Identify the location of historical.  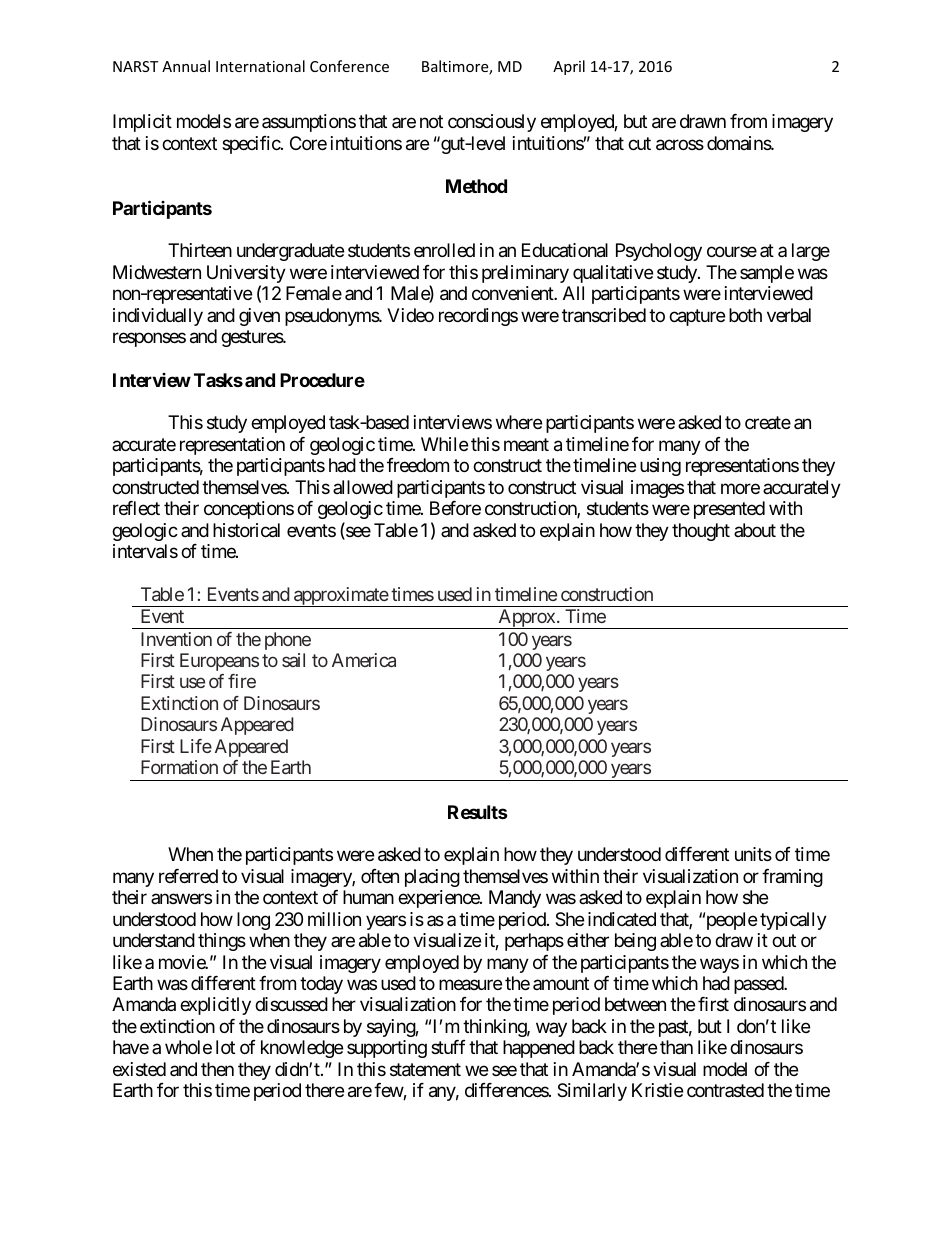
(246, 530).
